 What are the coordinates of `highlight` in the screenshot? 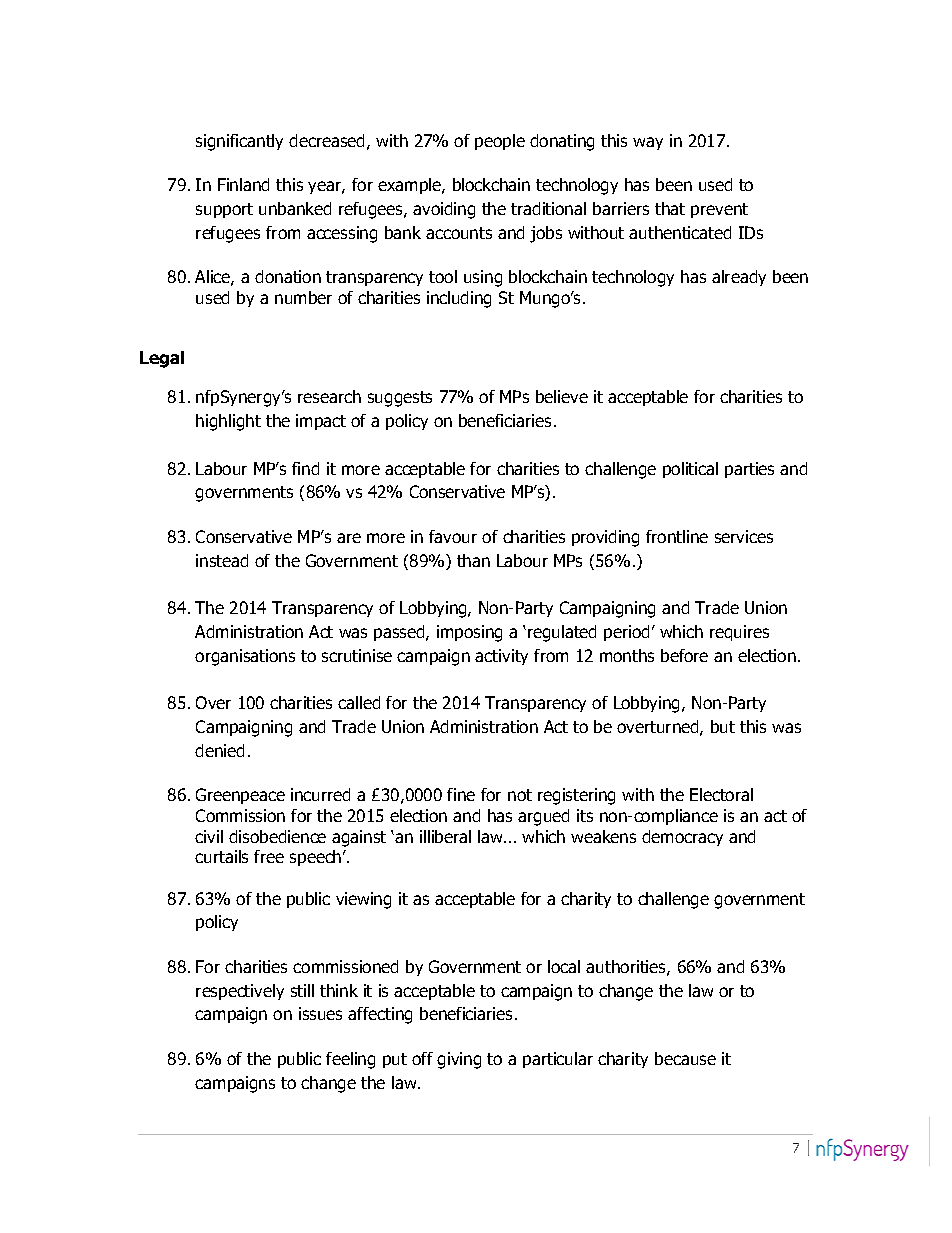 It's located at (228, 422).
